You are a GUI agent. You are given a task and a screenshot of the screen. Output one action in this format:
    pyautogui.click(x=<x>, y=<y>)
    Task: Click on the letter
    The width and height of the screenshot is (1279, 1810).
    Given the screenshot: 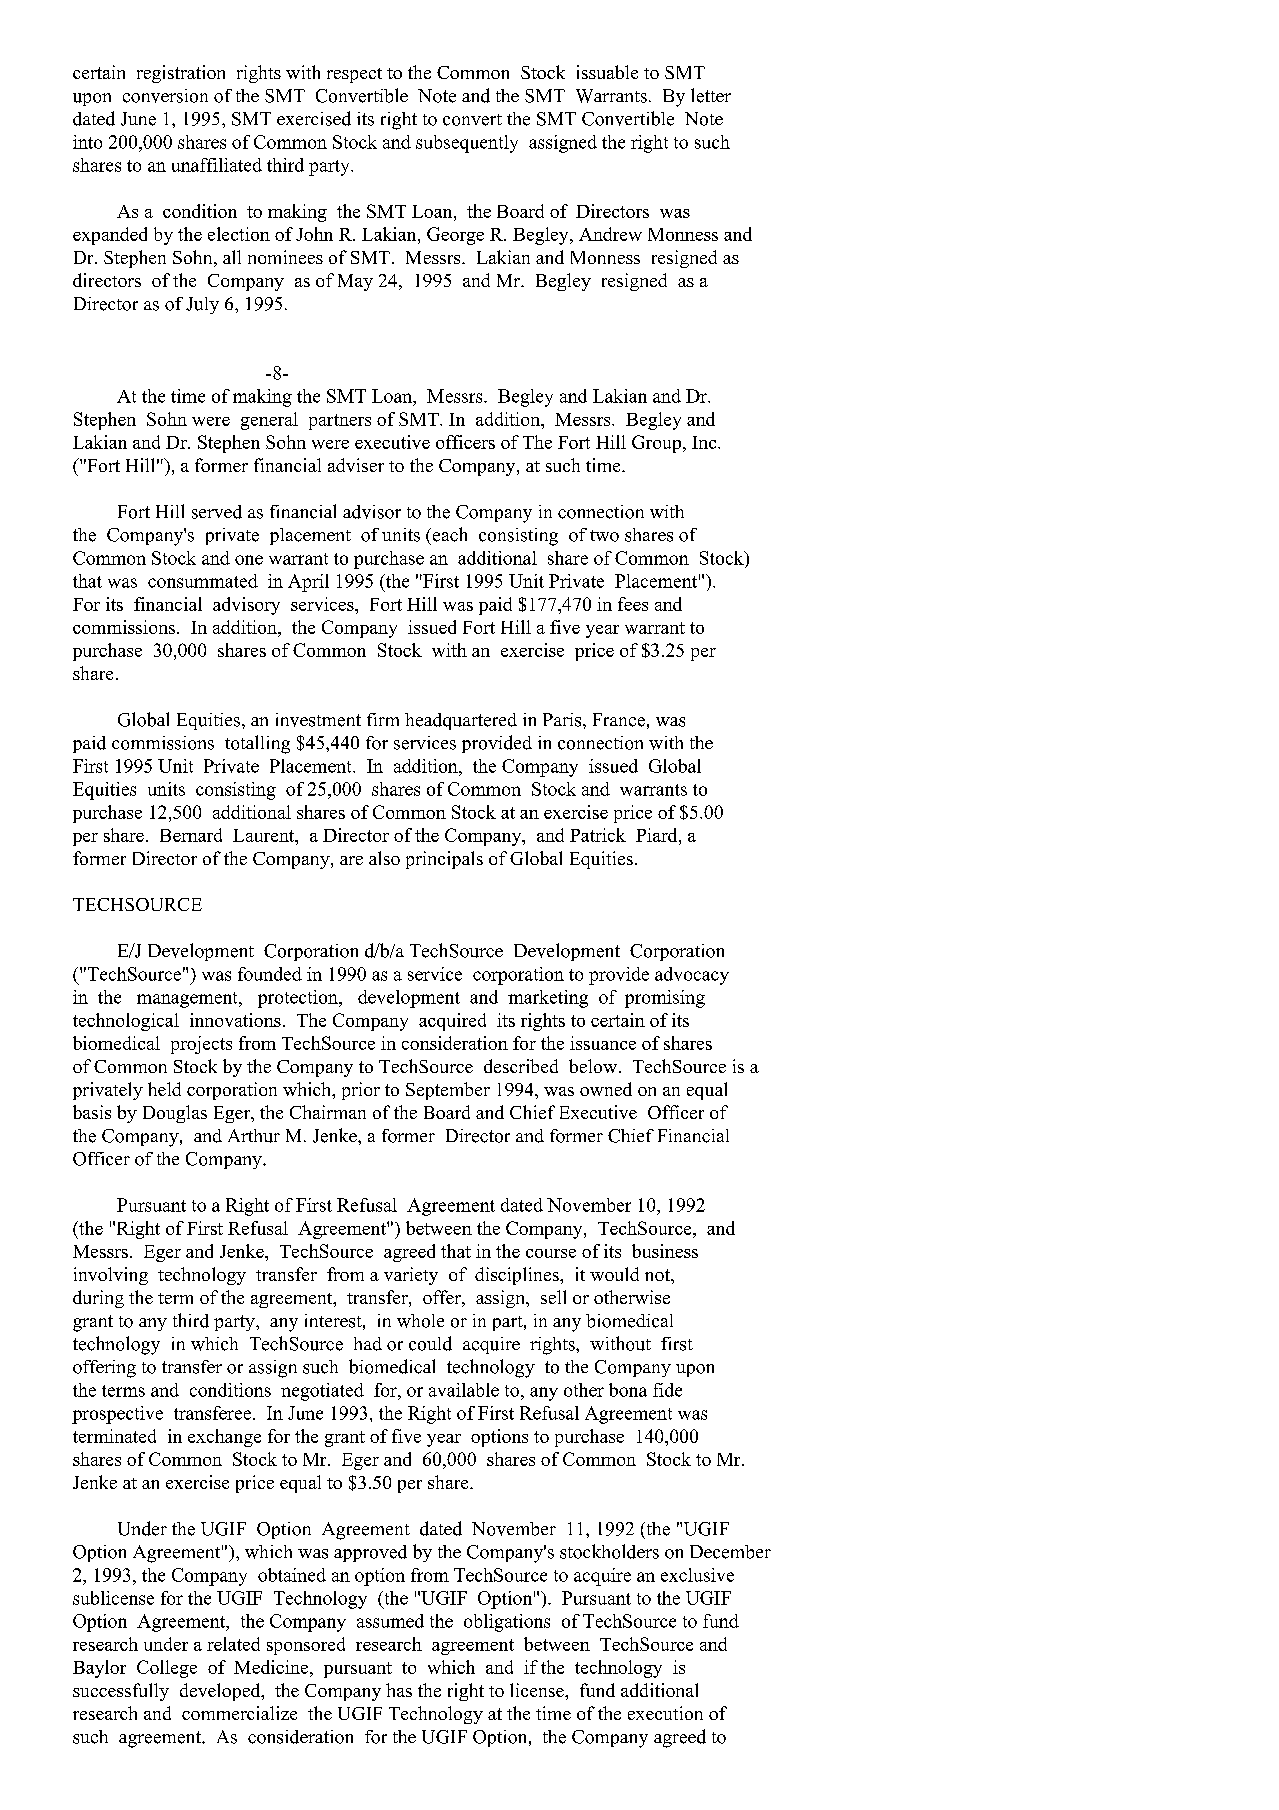 What is the action you would take?
    pyautogui.click(x=711, y=95)
